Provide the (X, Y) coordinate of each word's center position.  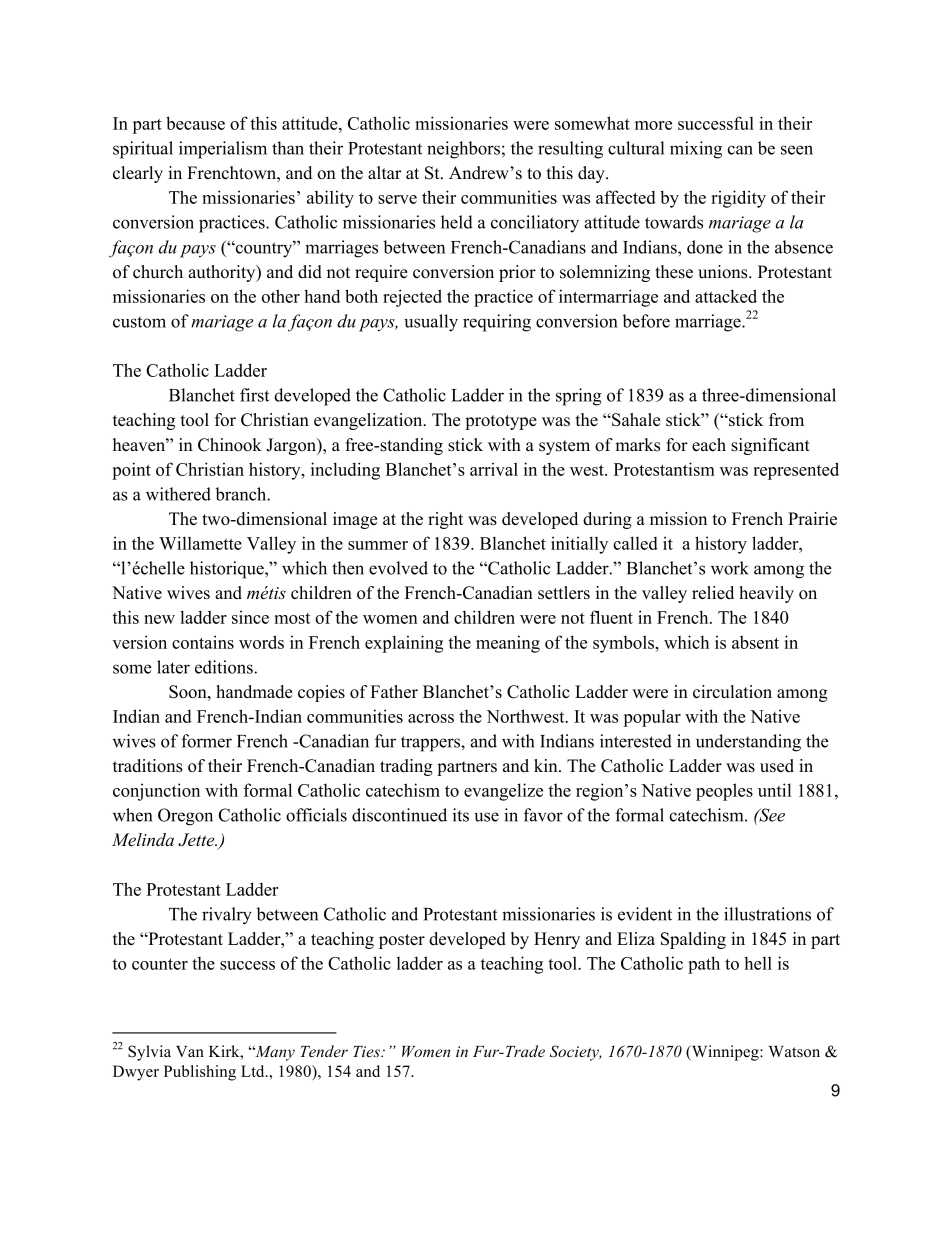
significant (770, 446)
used (777, 765)
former (206, 741)
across (431, 718)
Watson (794, 1052)
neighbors (463, 150)
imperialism (223, 150)
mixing (696, 150)
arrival (494, 469)
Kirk (225, 1051)
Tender (324, 1051)
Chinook (230, 445)
